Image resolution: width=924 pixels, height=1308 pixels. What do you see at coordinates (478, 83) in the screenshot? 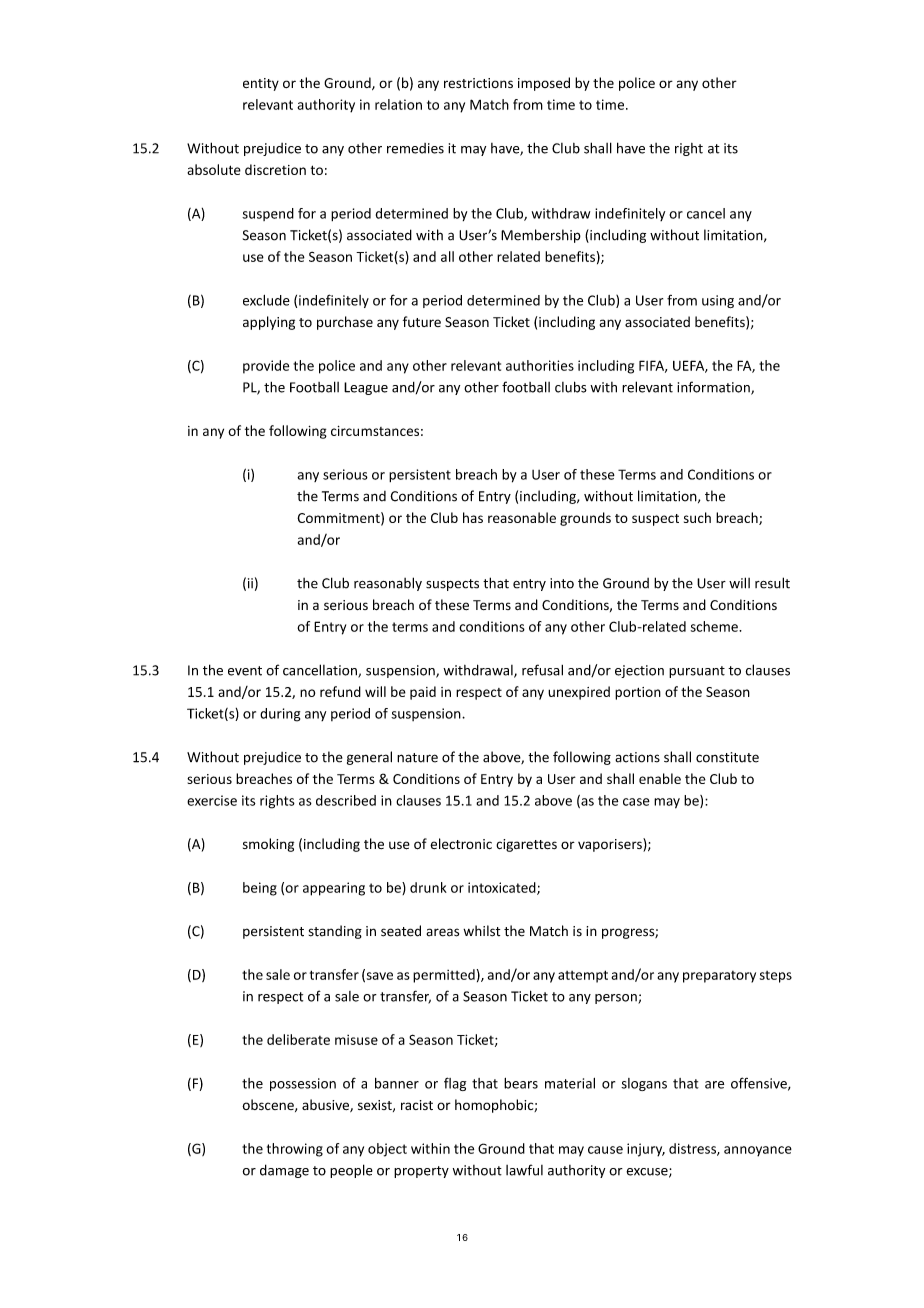
I see `restrictions` at bounding box center [478, 83].
